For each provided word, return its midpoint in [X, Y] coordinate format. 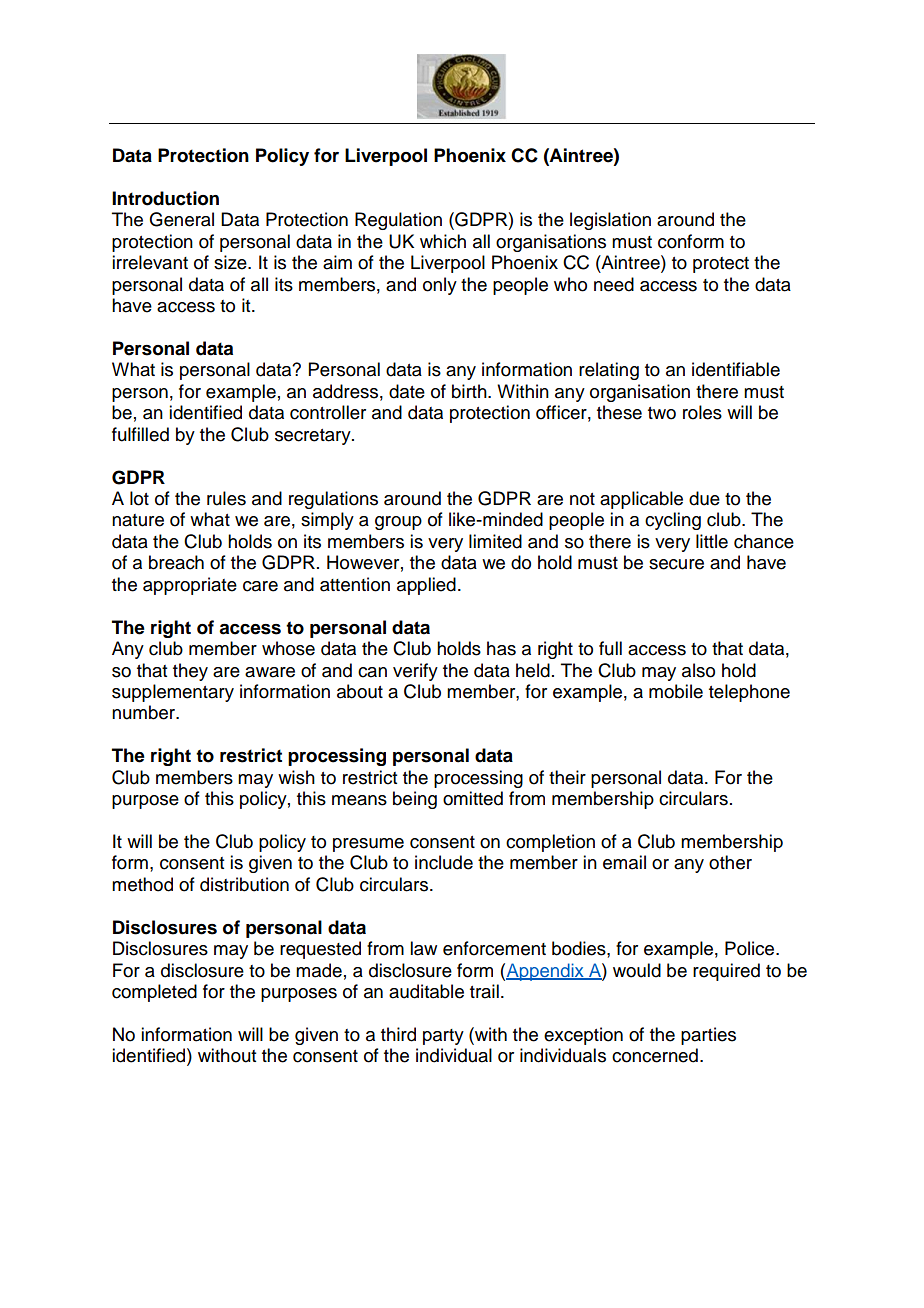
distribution [244, 884]
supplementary [173, 693]
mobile [676, 691]
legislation [610, 221]
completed [154, 993]
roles [702, 412]
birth [470, 391]
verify [415, 672]
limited [495, 541]
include [444, 862]
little [712, 541]
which [443, 241]
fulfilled [140, 434]
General [181, 219]
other [730, 862]
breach [176, 562]
